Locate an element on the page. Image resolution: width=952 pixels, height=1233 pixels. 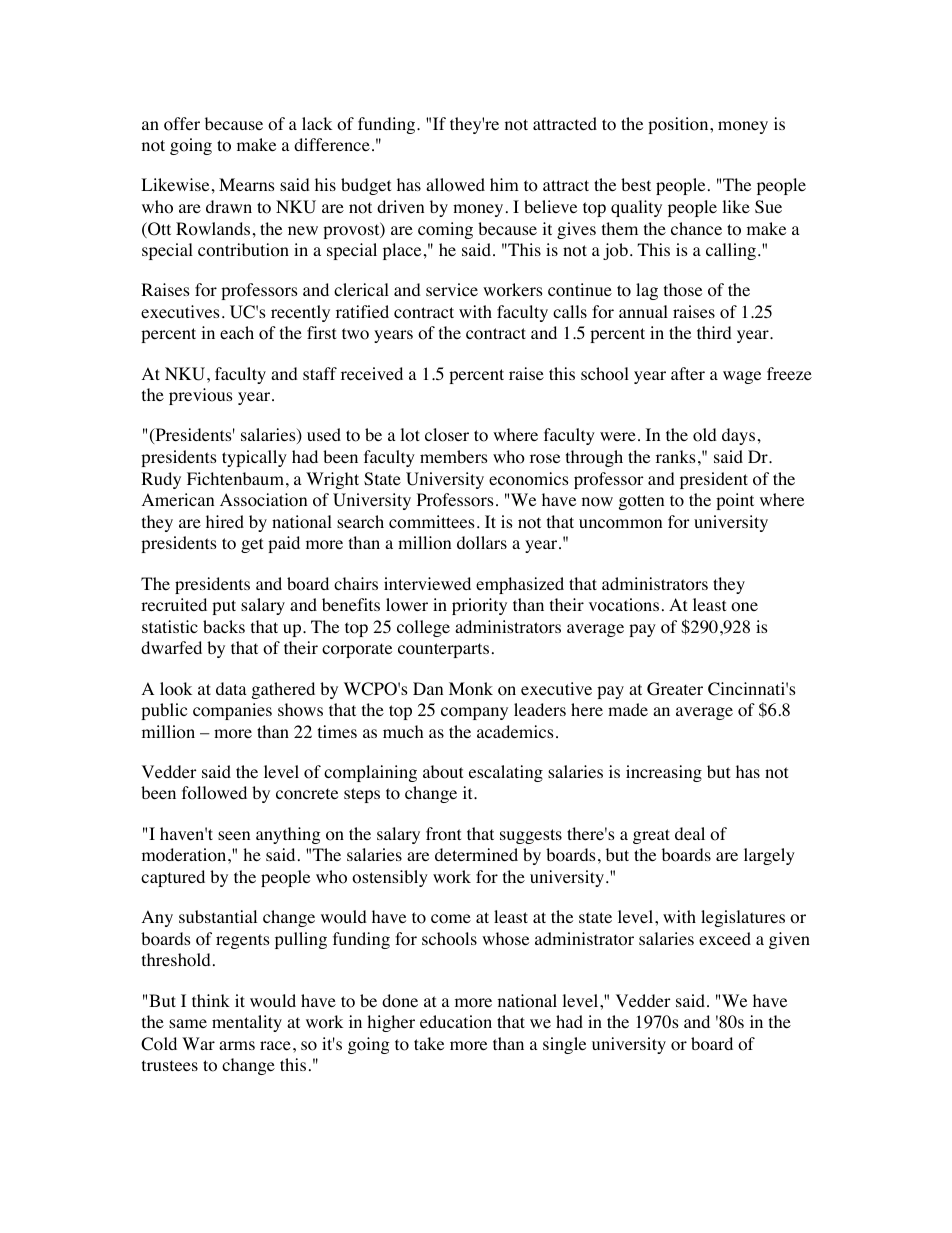
previous is located at coordinates (201, 396).
